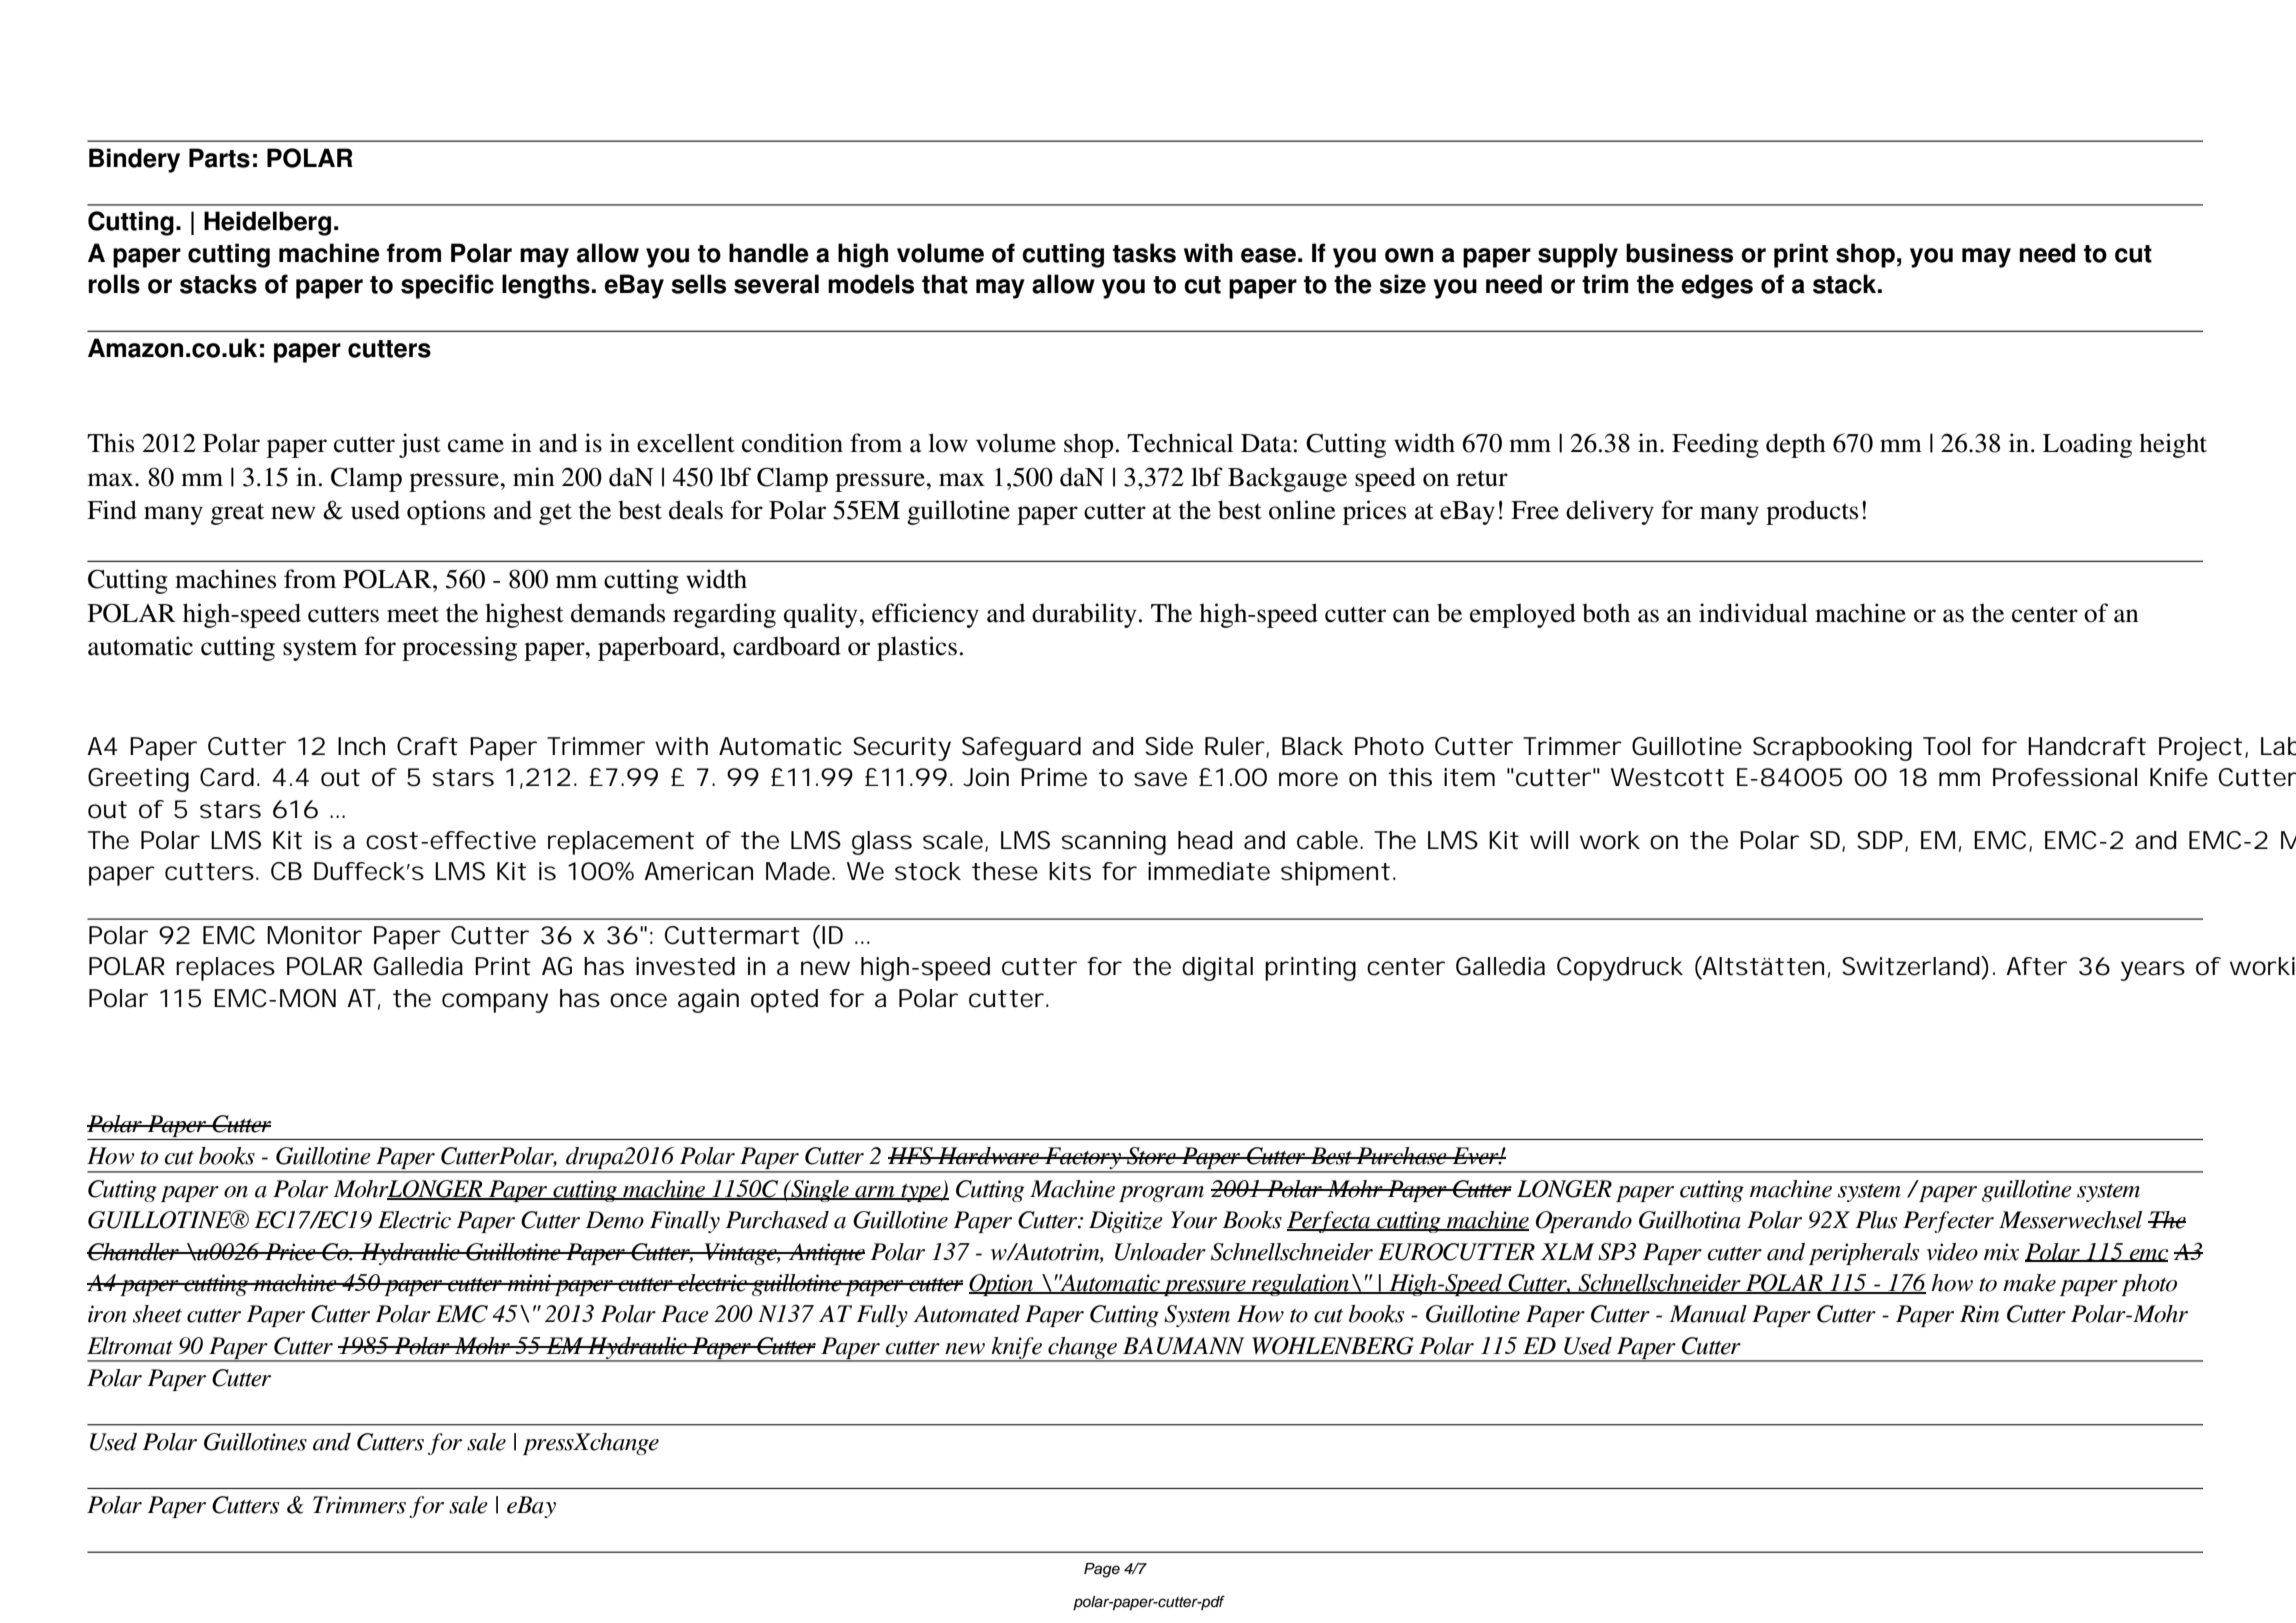 This screenshot has width=2296, height=1623. What do you see at coordinates (1144, 253) in the screenshot?
I see `tasks` at bounding box center [1144, 253].
